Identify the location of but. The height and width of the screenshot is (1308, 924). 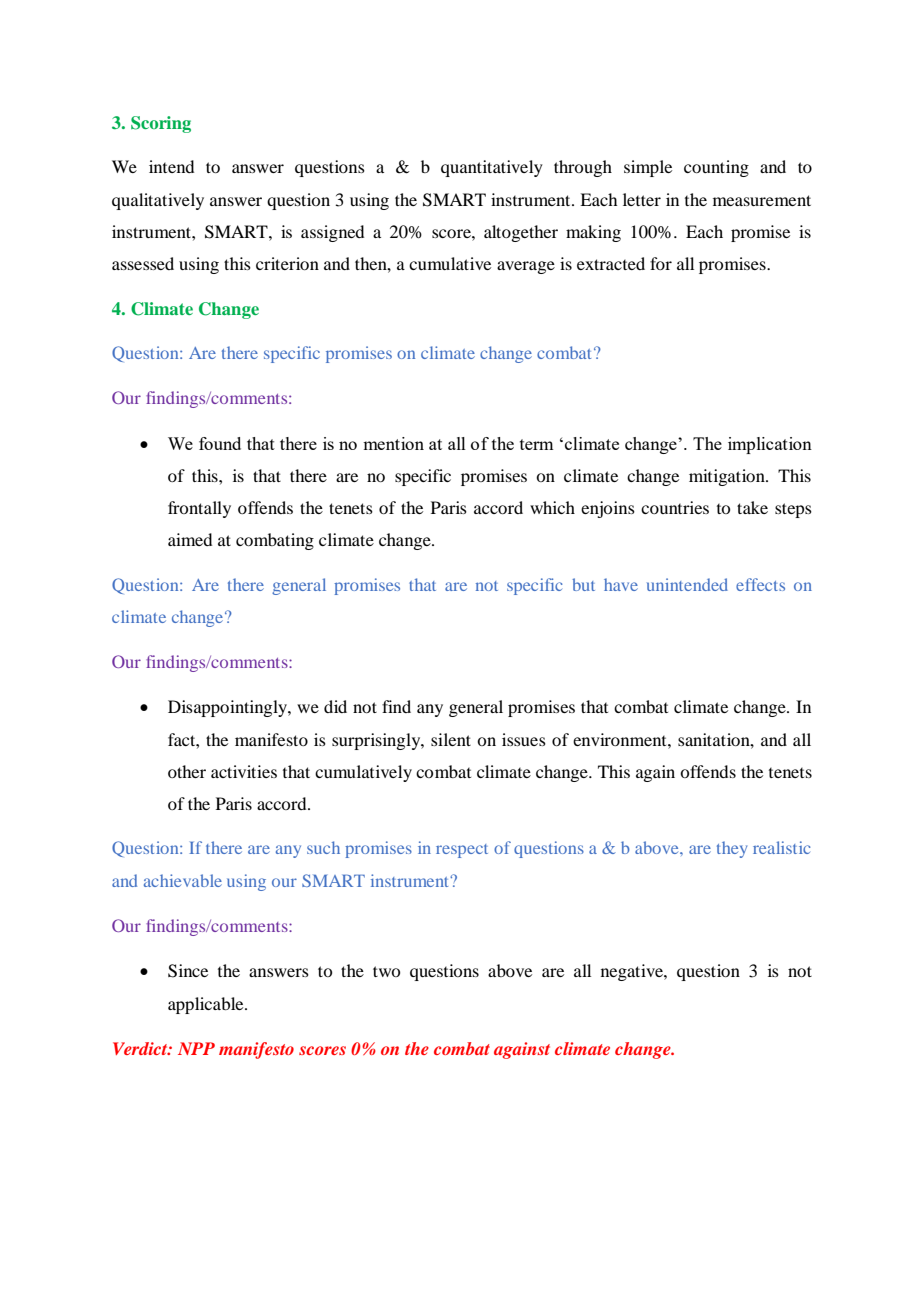
(583, 584).
